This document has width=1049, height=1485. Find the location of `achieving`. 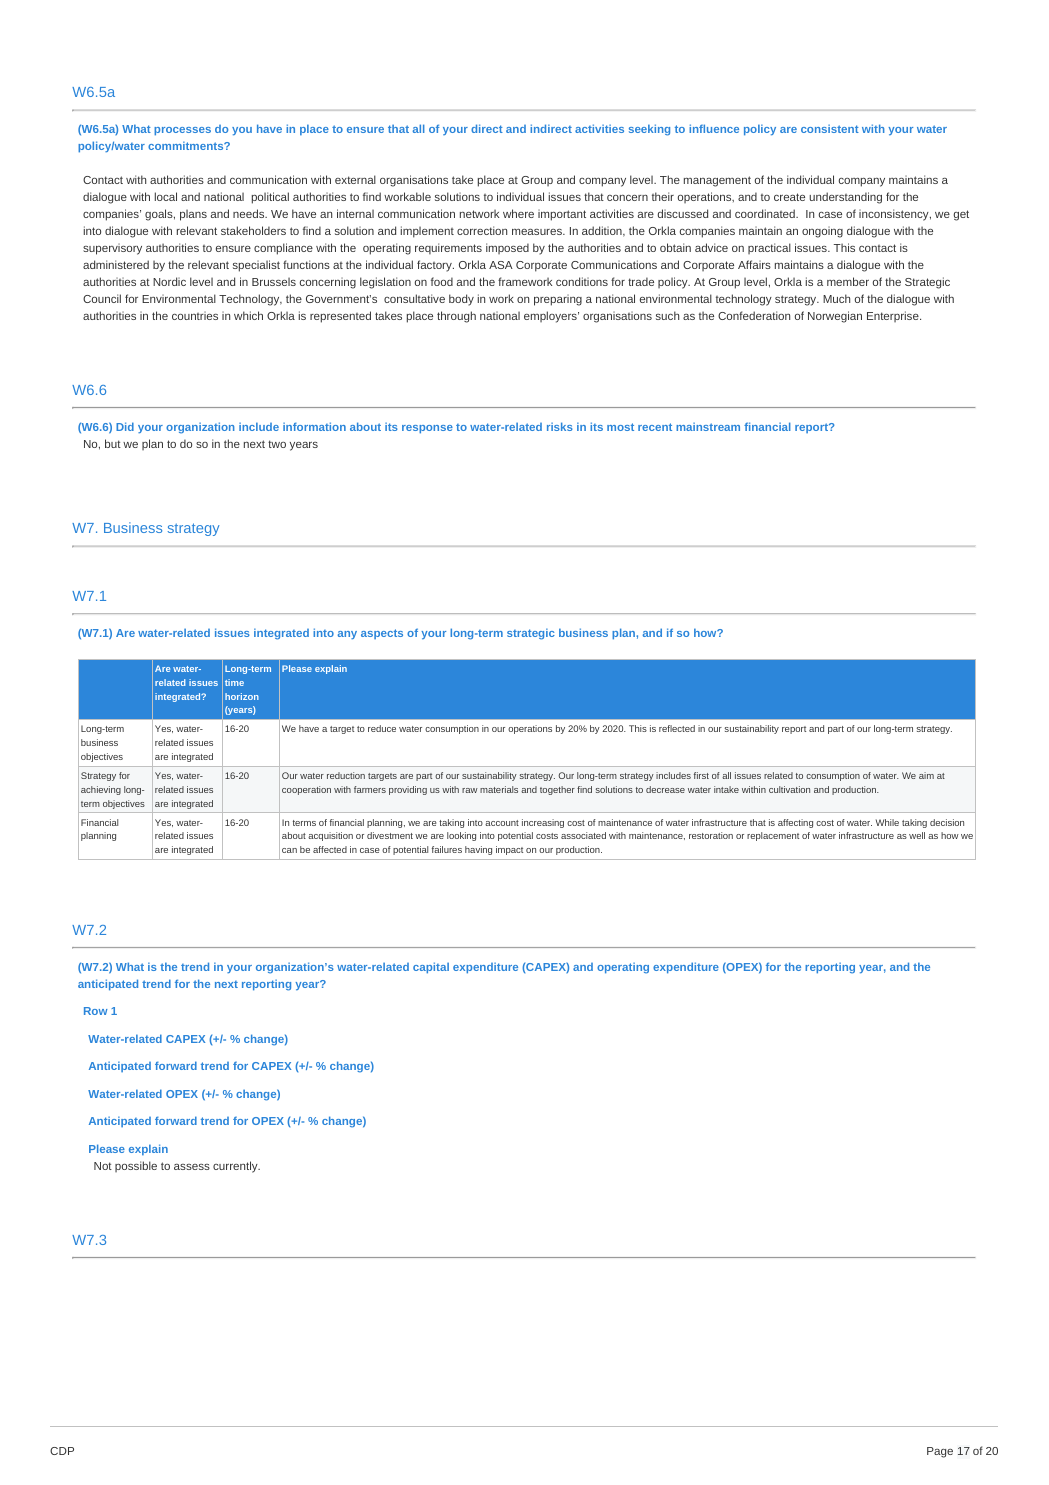

achieving is located at coordinates (101, 790).
